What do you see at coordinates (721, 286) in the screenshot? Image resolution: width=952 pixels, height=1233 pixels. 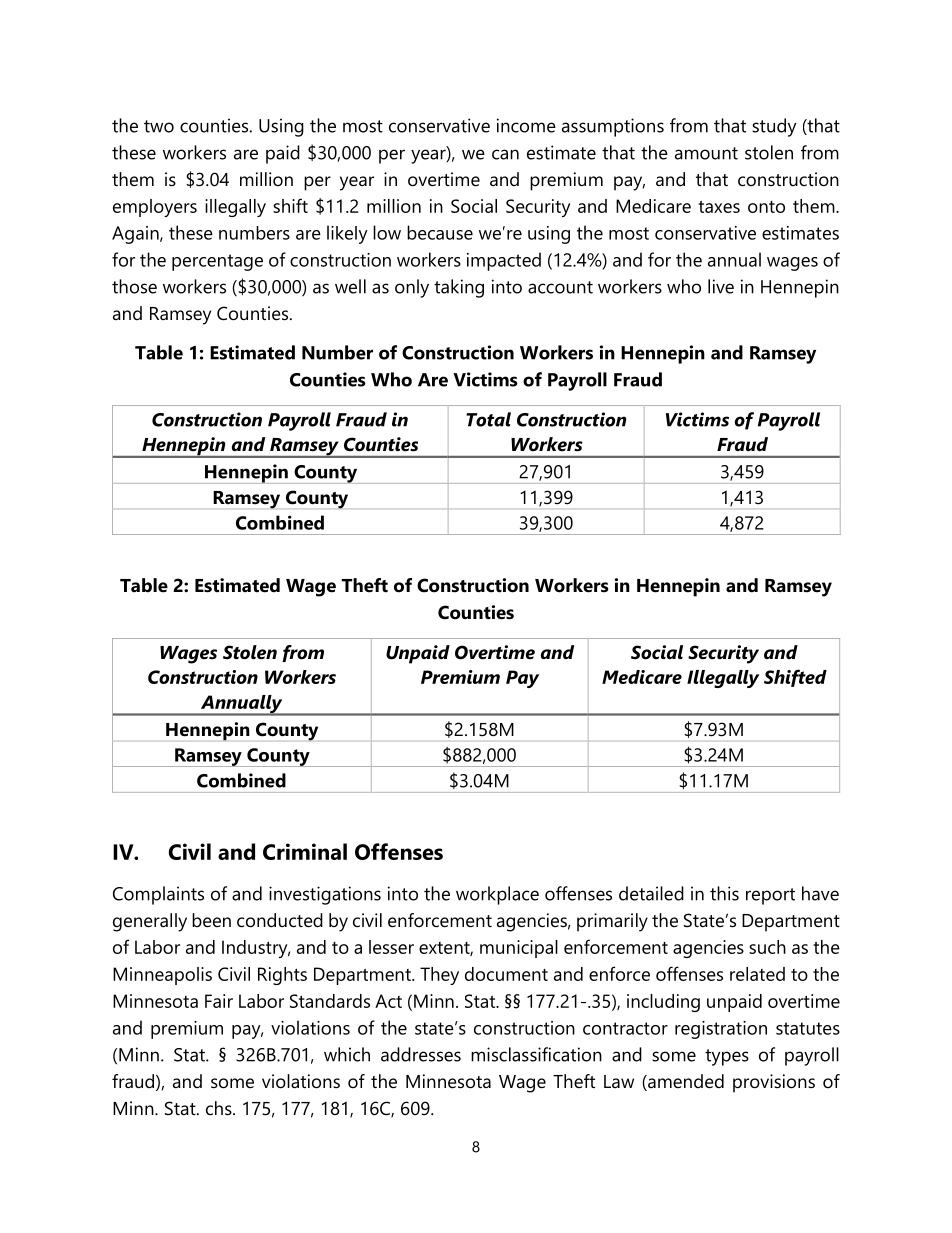 I see `live` at bounding box center [721, 286].
